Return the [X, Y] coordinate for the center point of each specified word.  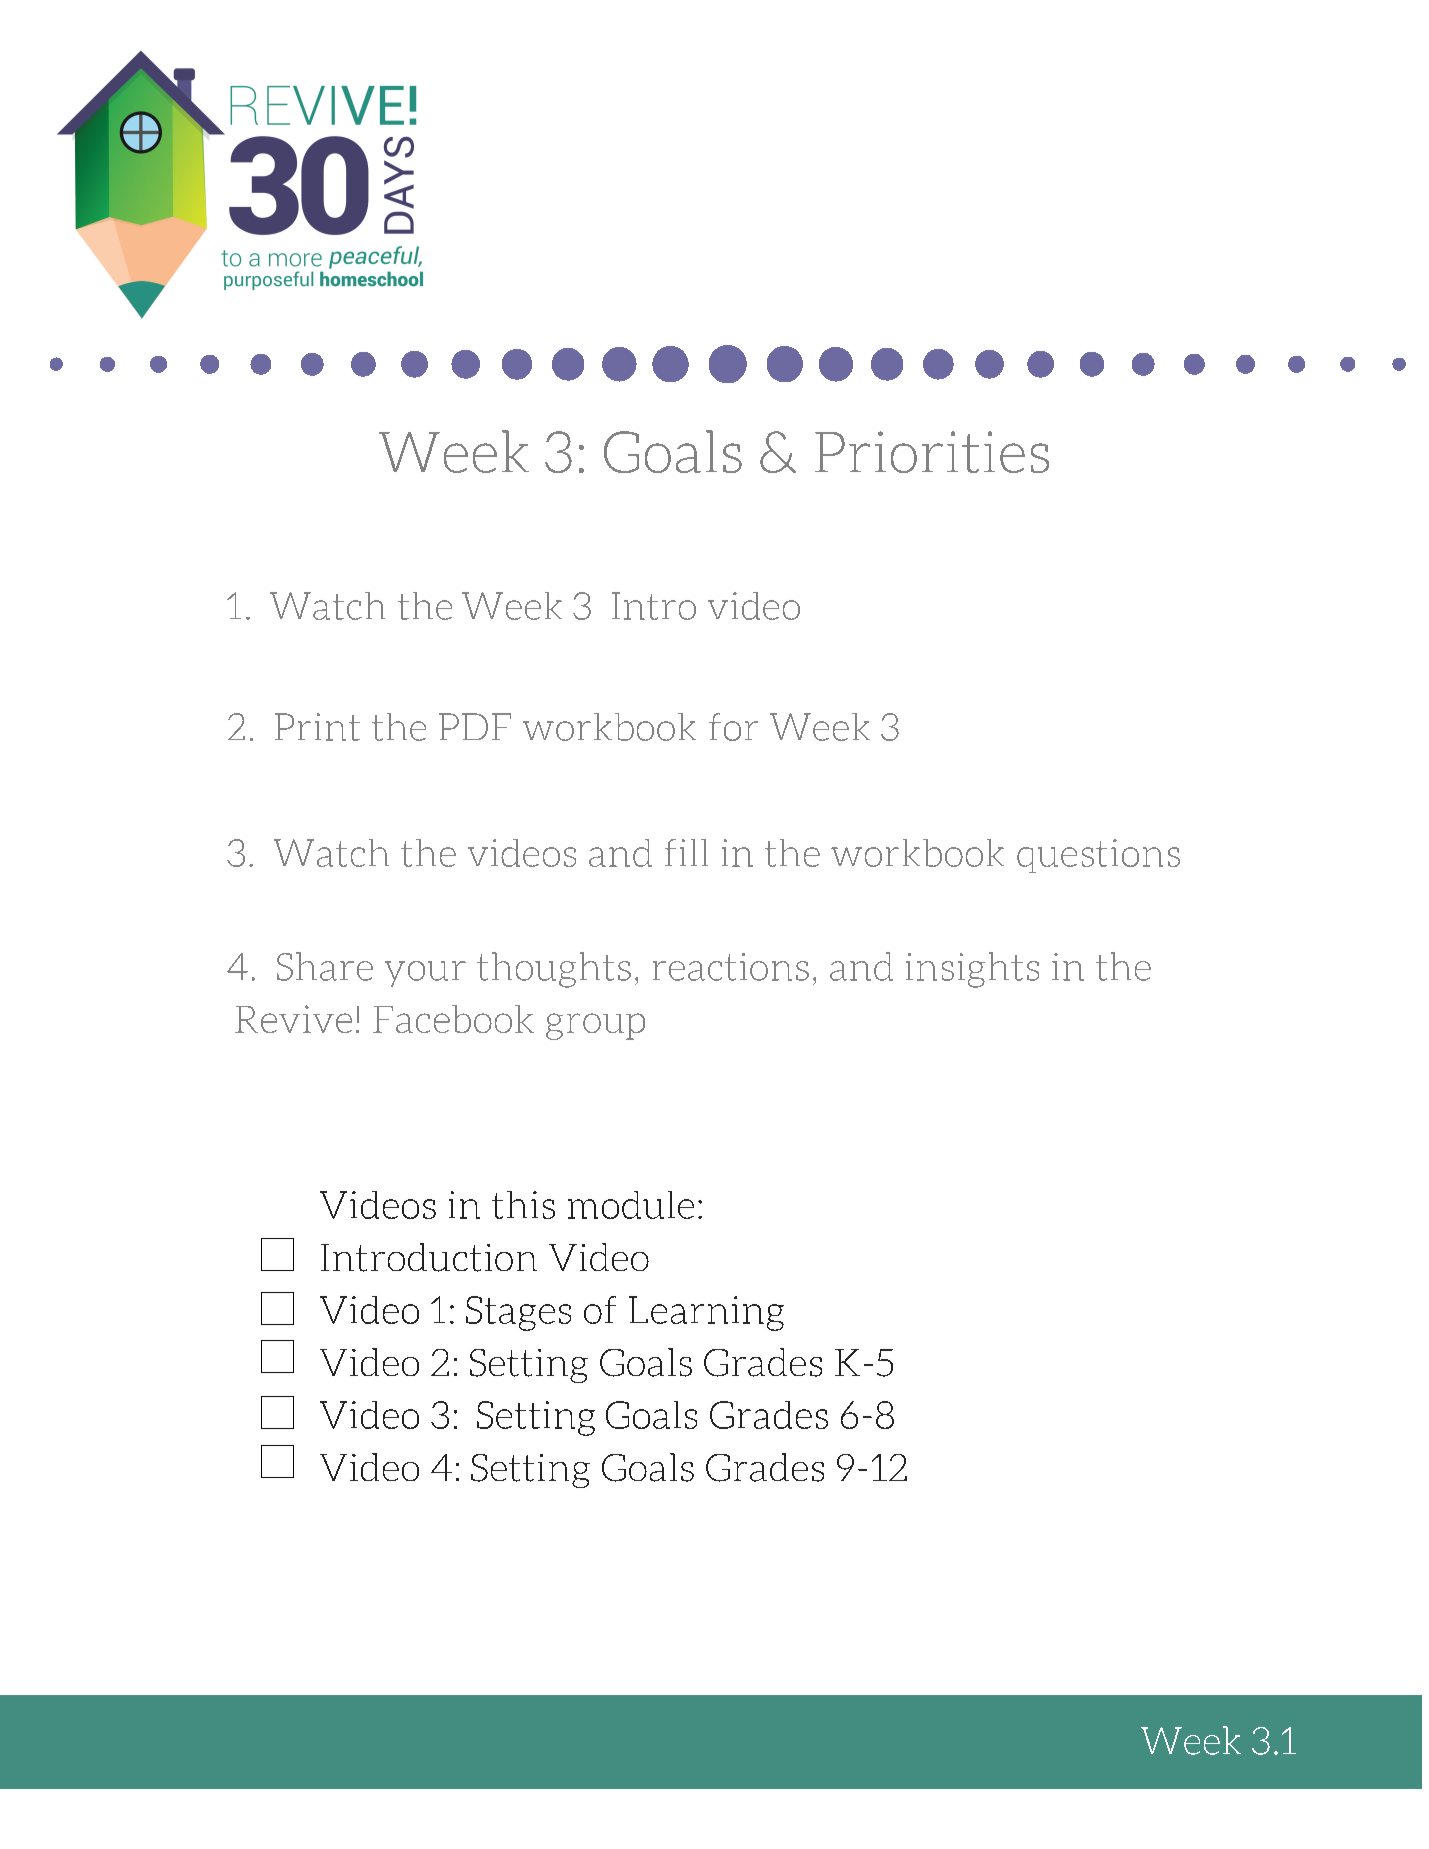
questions [1098, 856]
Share [325, 966]
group [595, 1026]
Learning [706, 1313]
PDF [475, 726]
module [631, 1205]
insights [972, 970]
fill [686, 852]
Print [317, 727]
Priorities [932, 452]
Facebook [453, 1019]
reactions [731, 967]
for [733, 727]
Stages [518, 1313]
